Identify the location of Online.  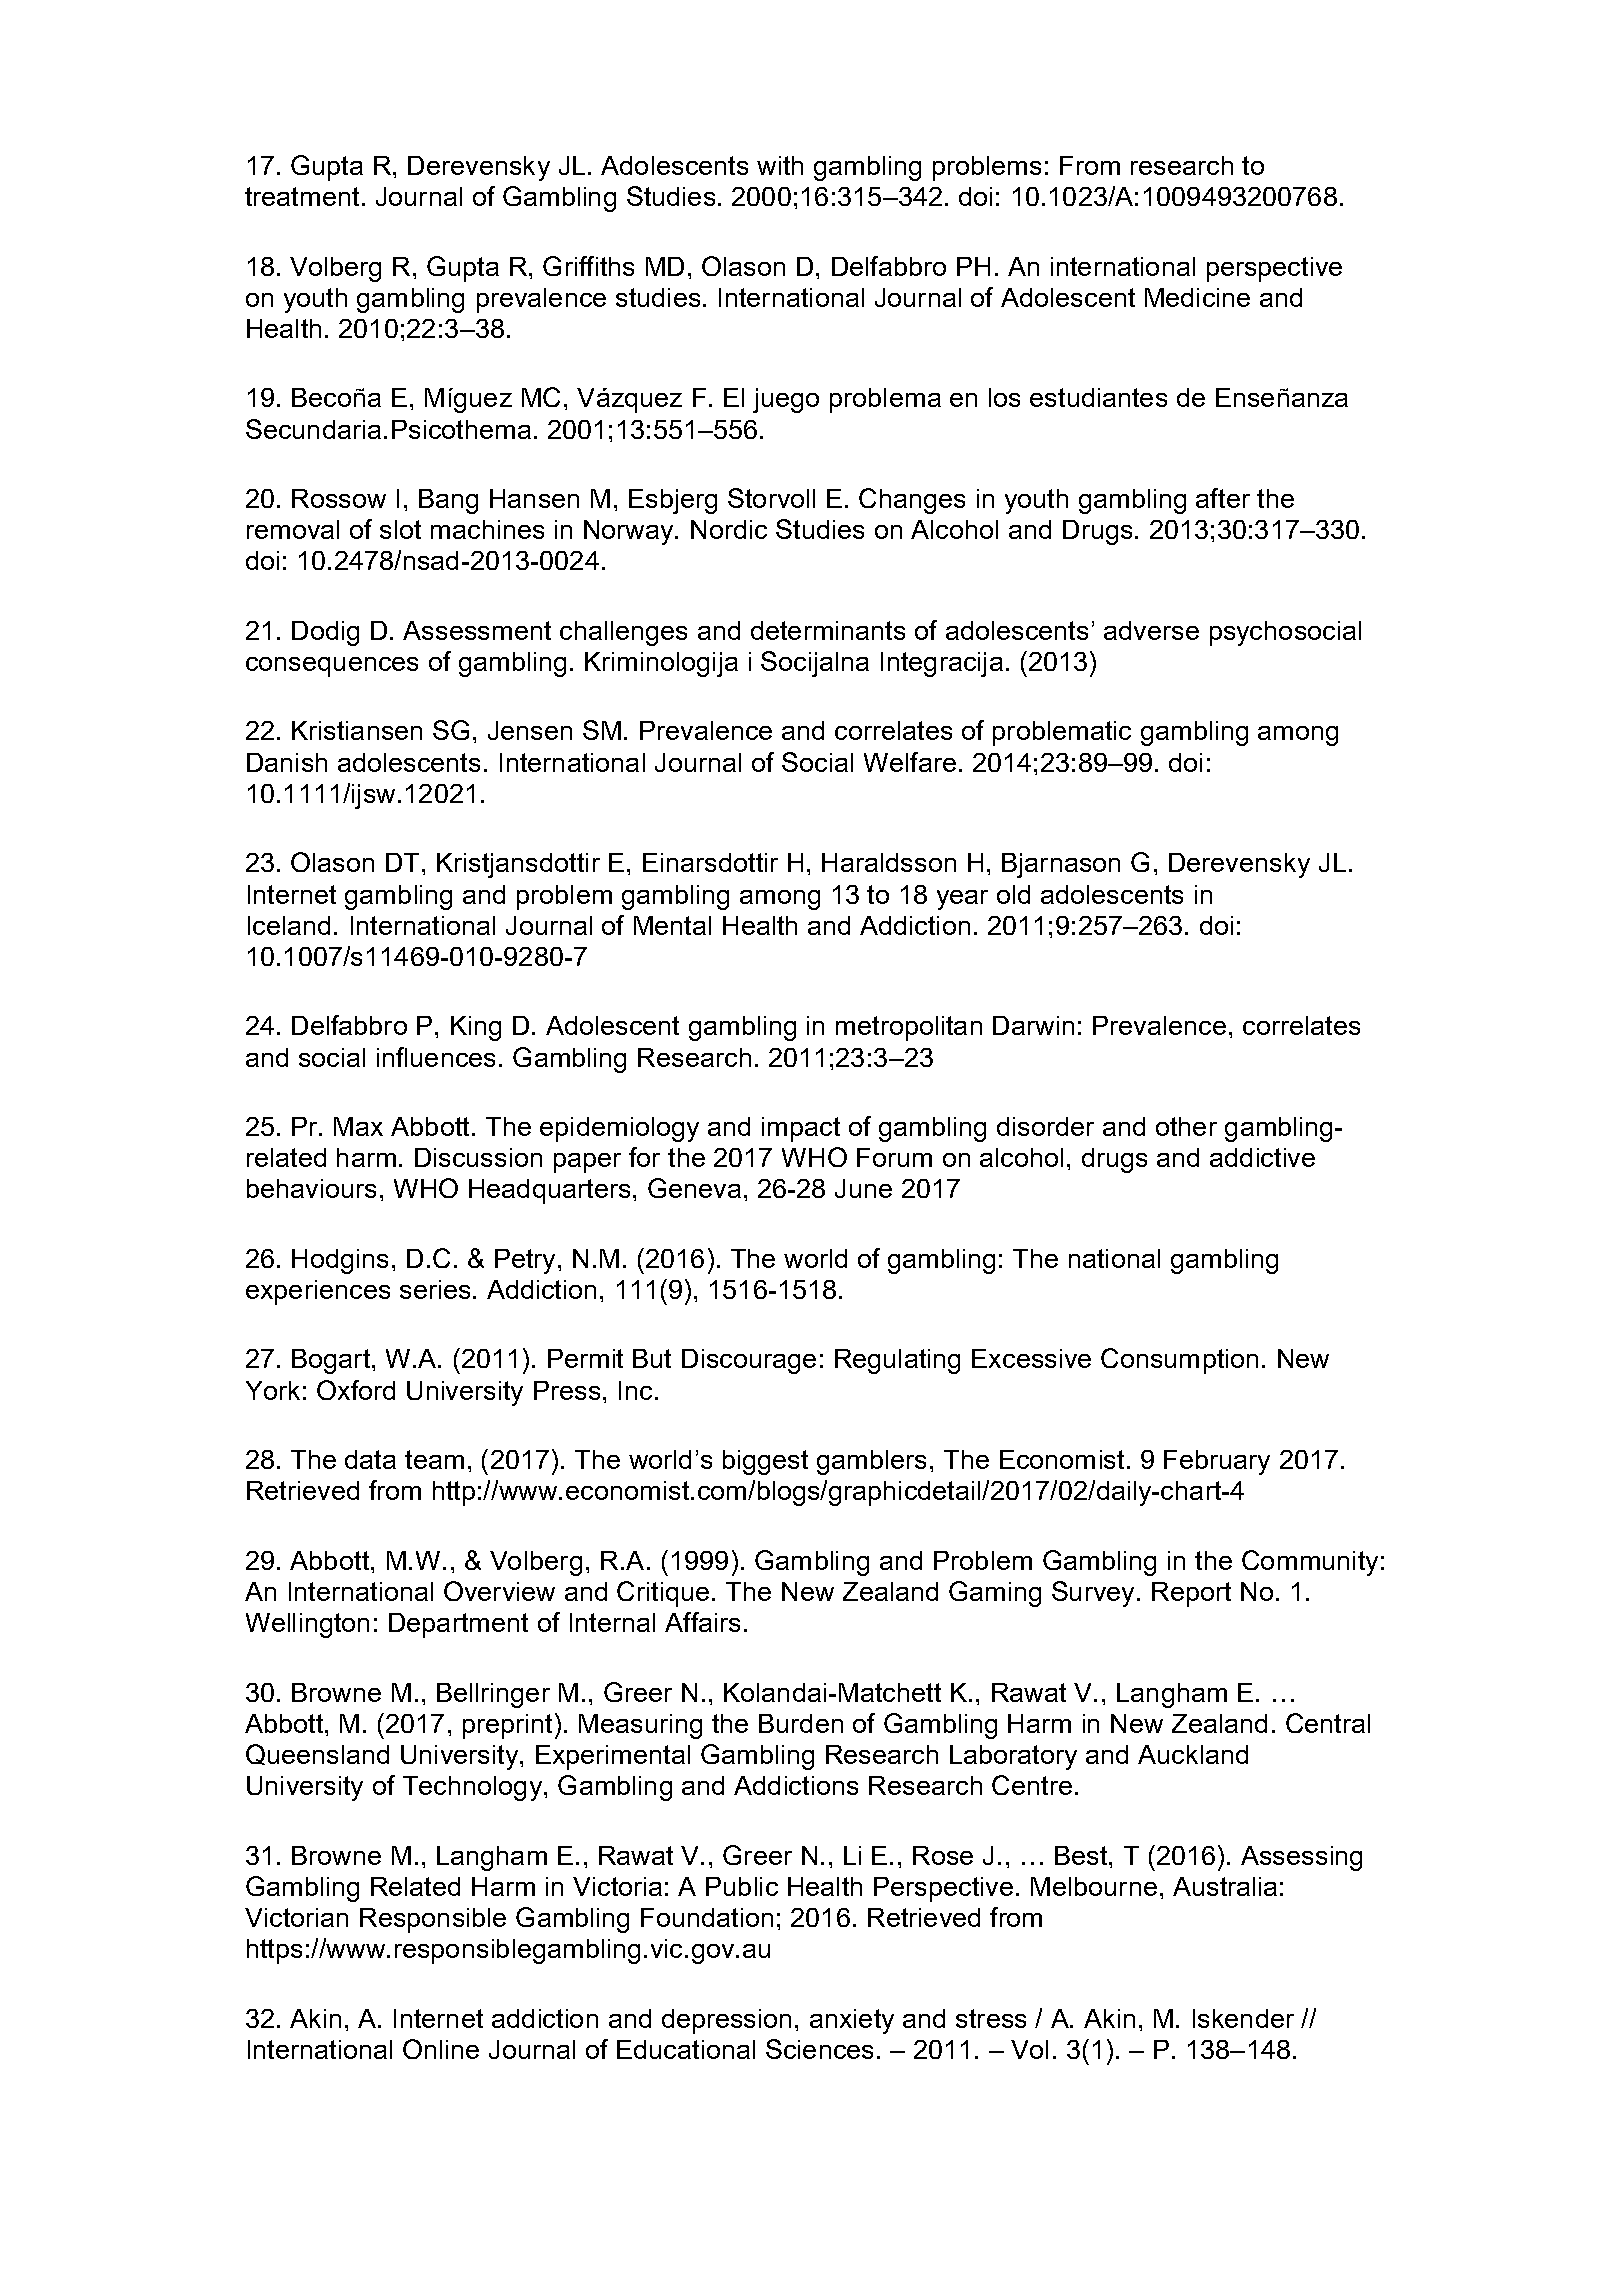
(441, 2049).
